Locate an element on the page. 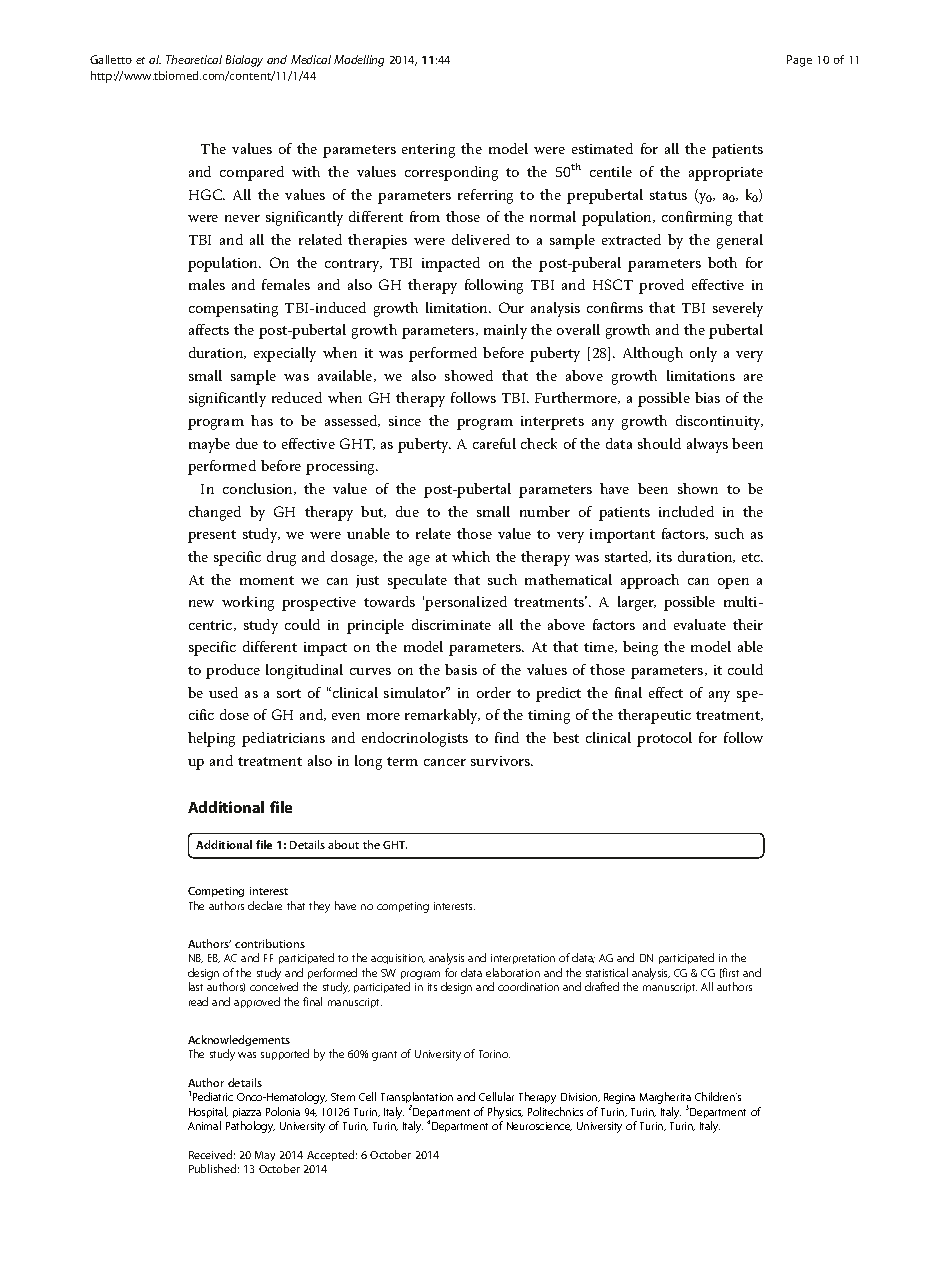 Image resolution: width=952 pixels, height=1270 pixels. Page is located at coordinates (799, 61).
